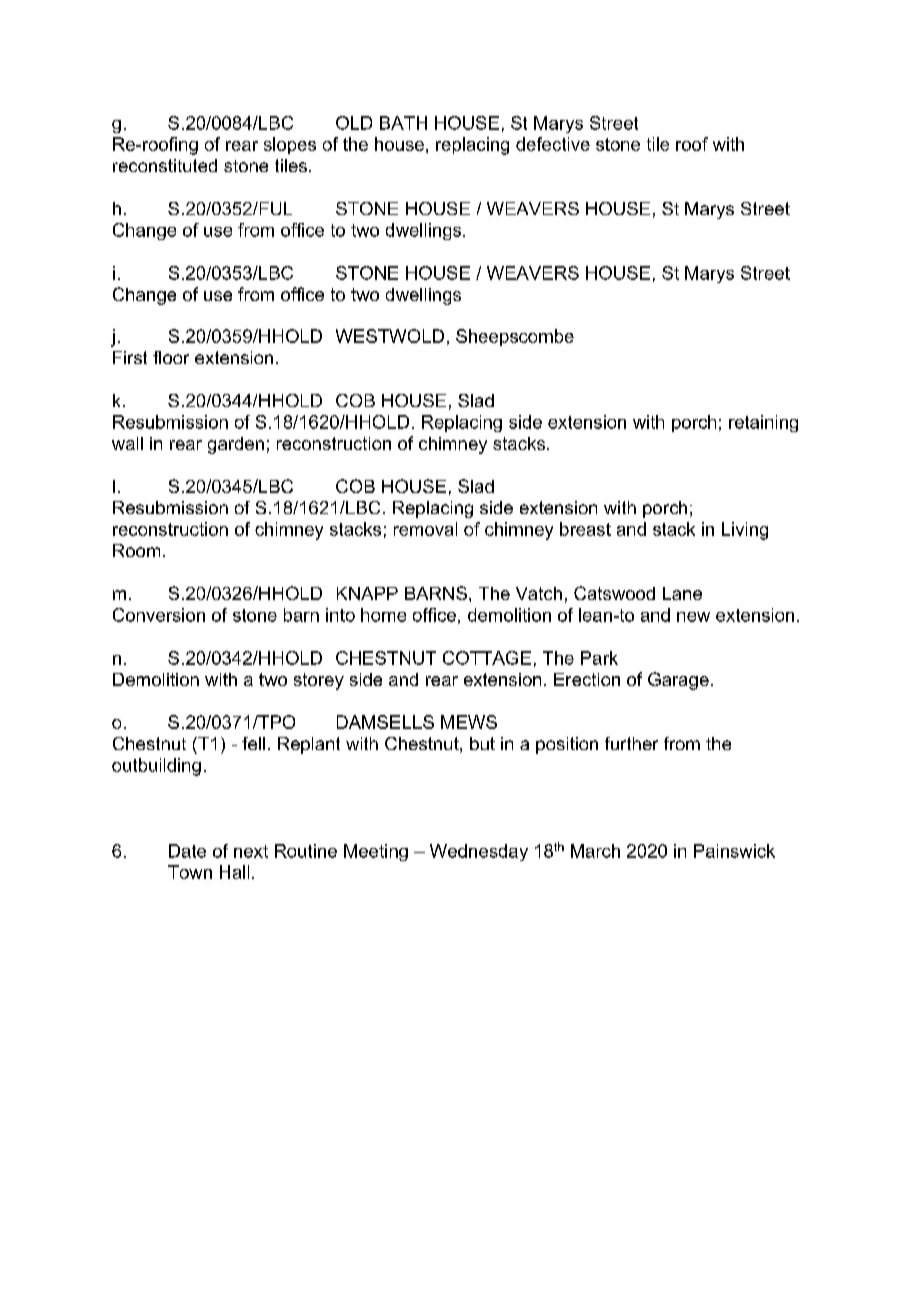 The image size is (924, 1308). What do you see at coordinates (383, 615) in the screenshot?
I see `home` at bounding box center [383, 615].
